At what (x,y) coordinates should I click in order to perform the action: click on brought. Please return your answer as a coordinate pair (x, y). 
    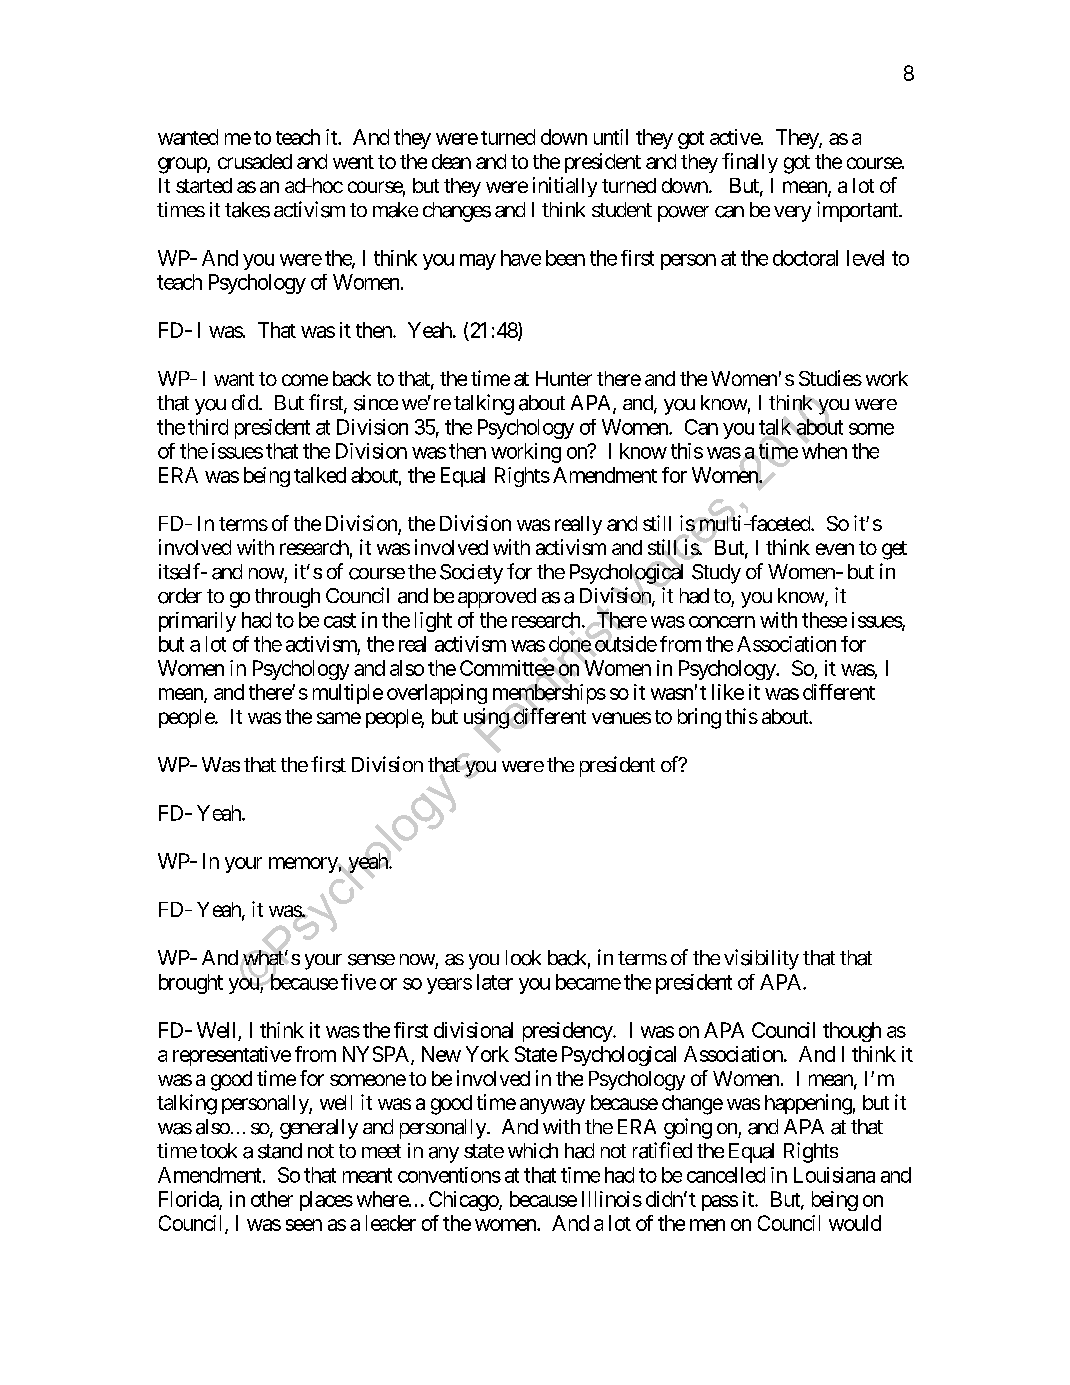
    Looking at the image, I should click on (191, 984).
